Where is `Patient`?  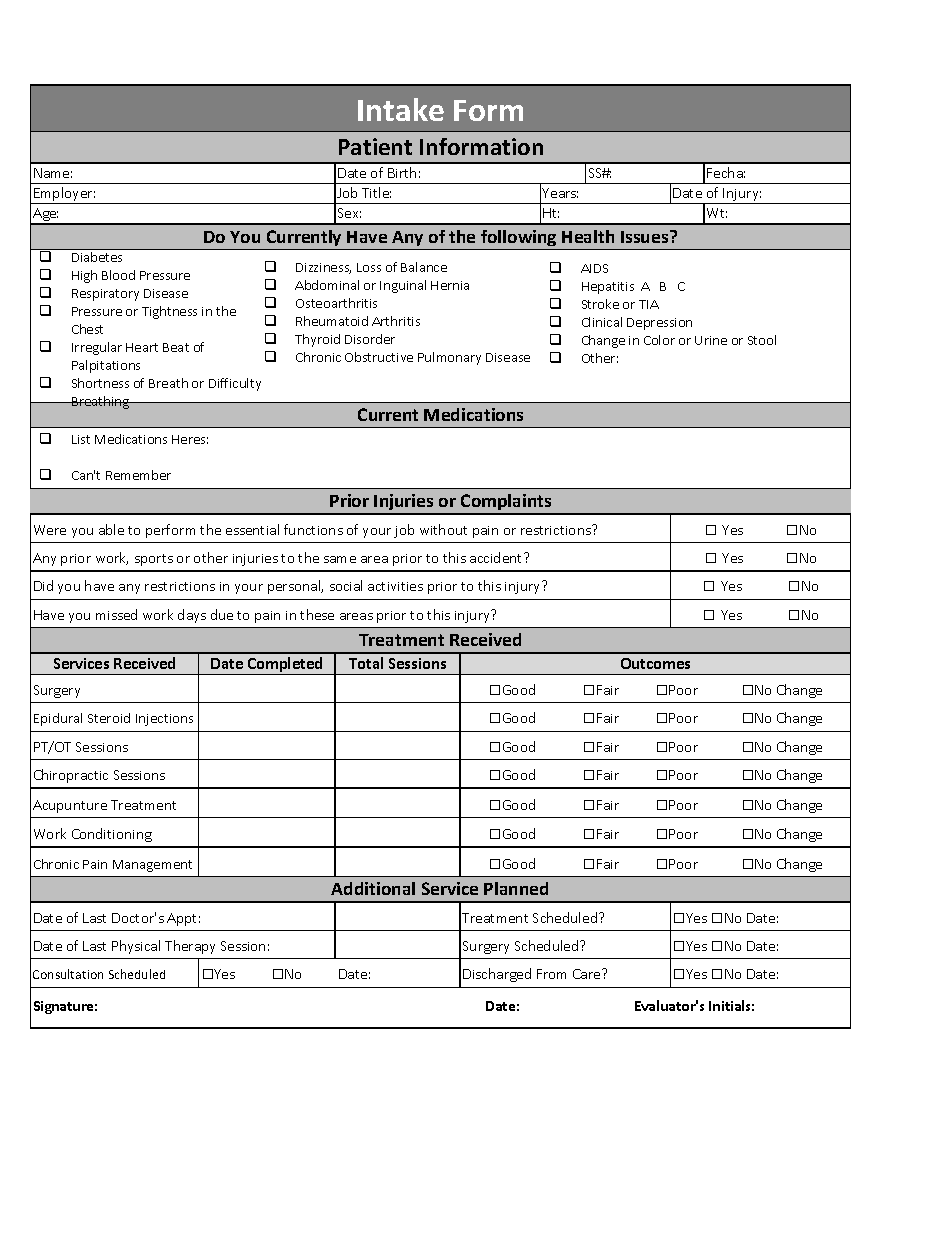 Patient is located at coordinates (375, 146).
